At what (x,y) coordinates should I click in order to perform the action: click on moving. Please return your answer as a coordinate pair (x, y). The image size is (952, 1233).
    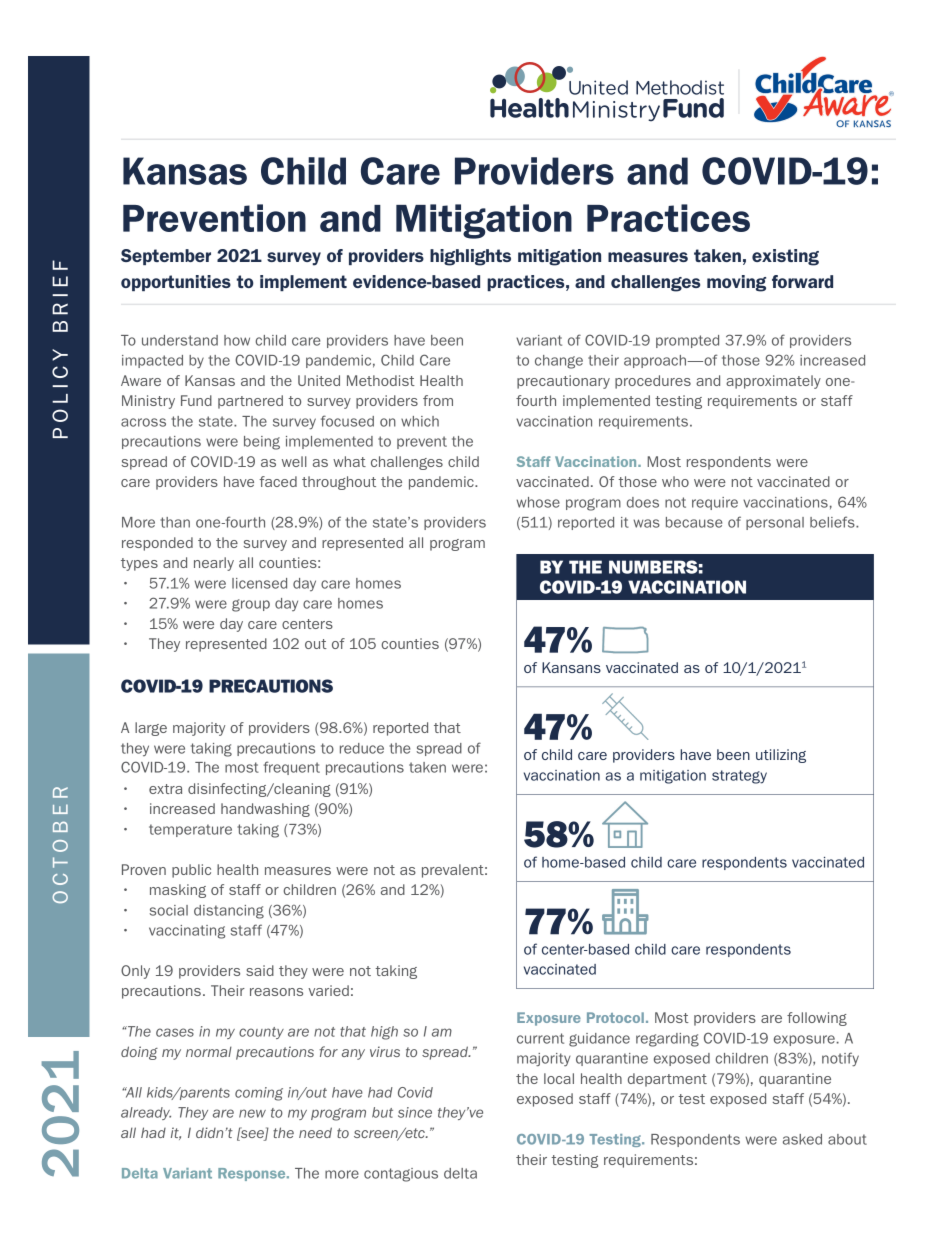
    Looking at the image, I should click on (736, 283).
